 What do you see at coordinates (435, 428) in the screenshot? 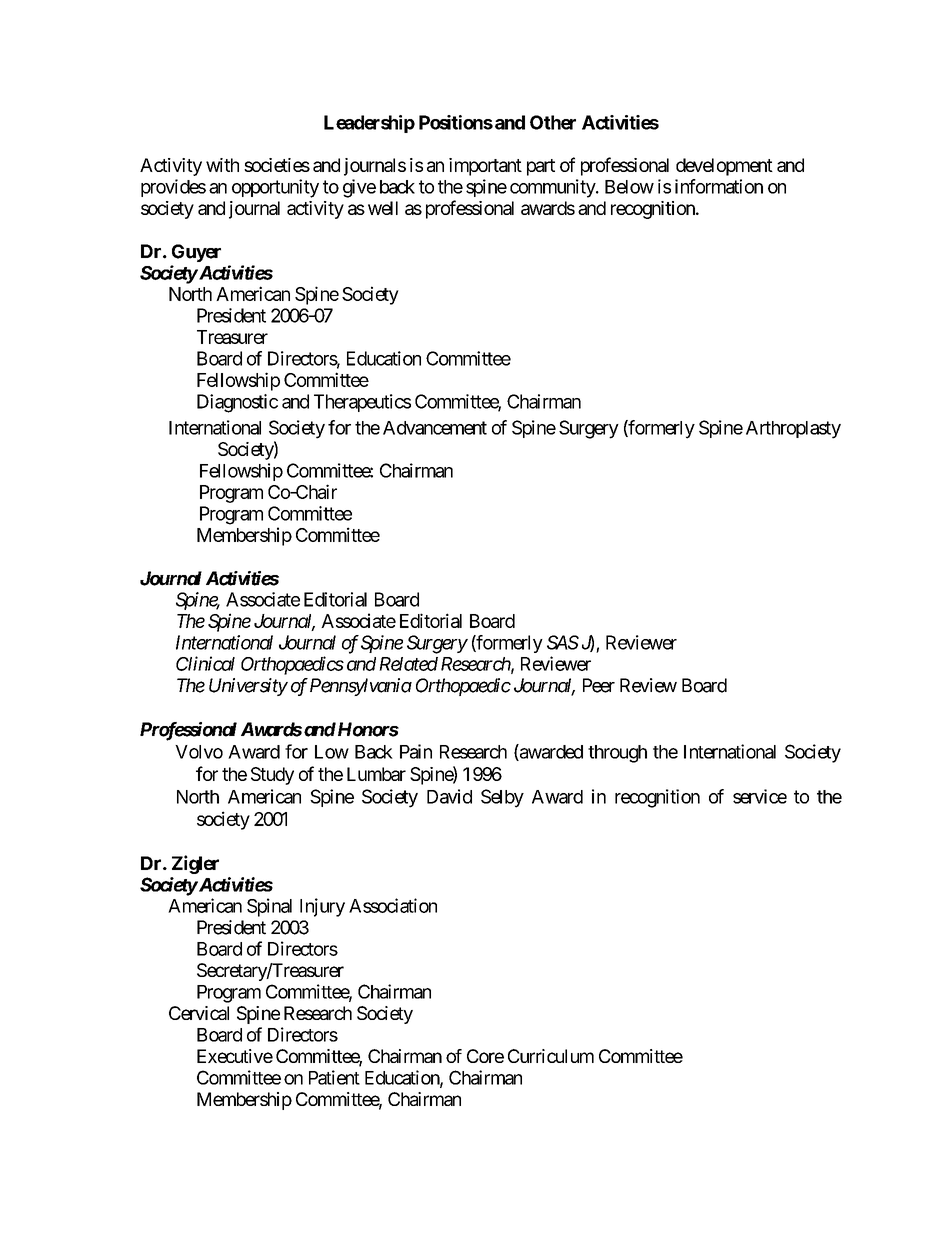
I see `Advancement` at bounding box center [435, 428].
